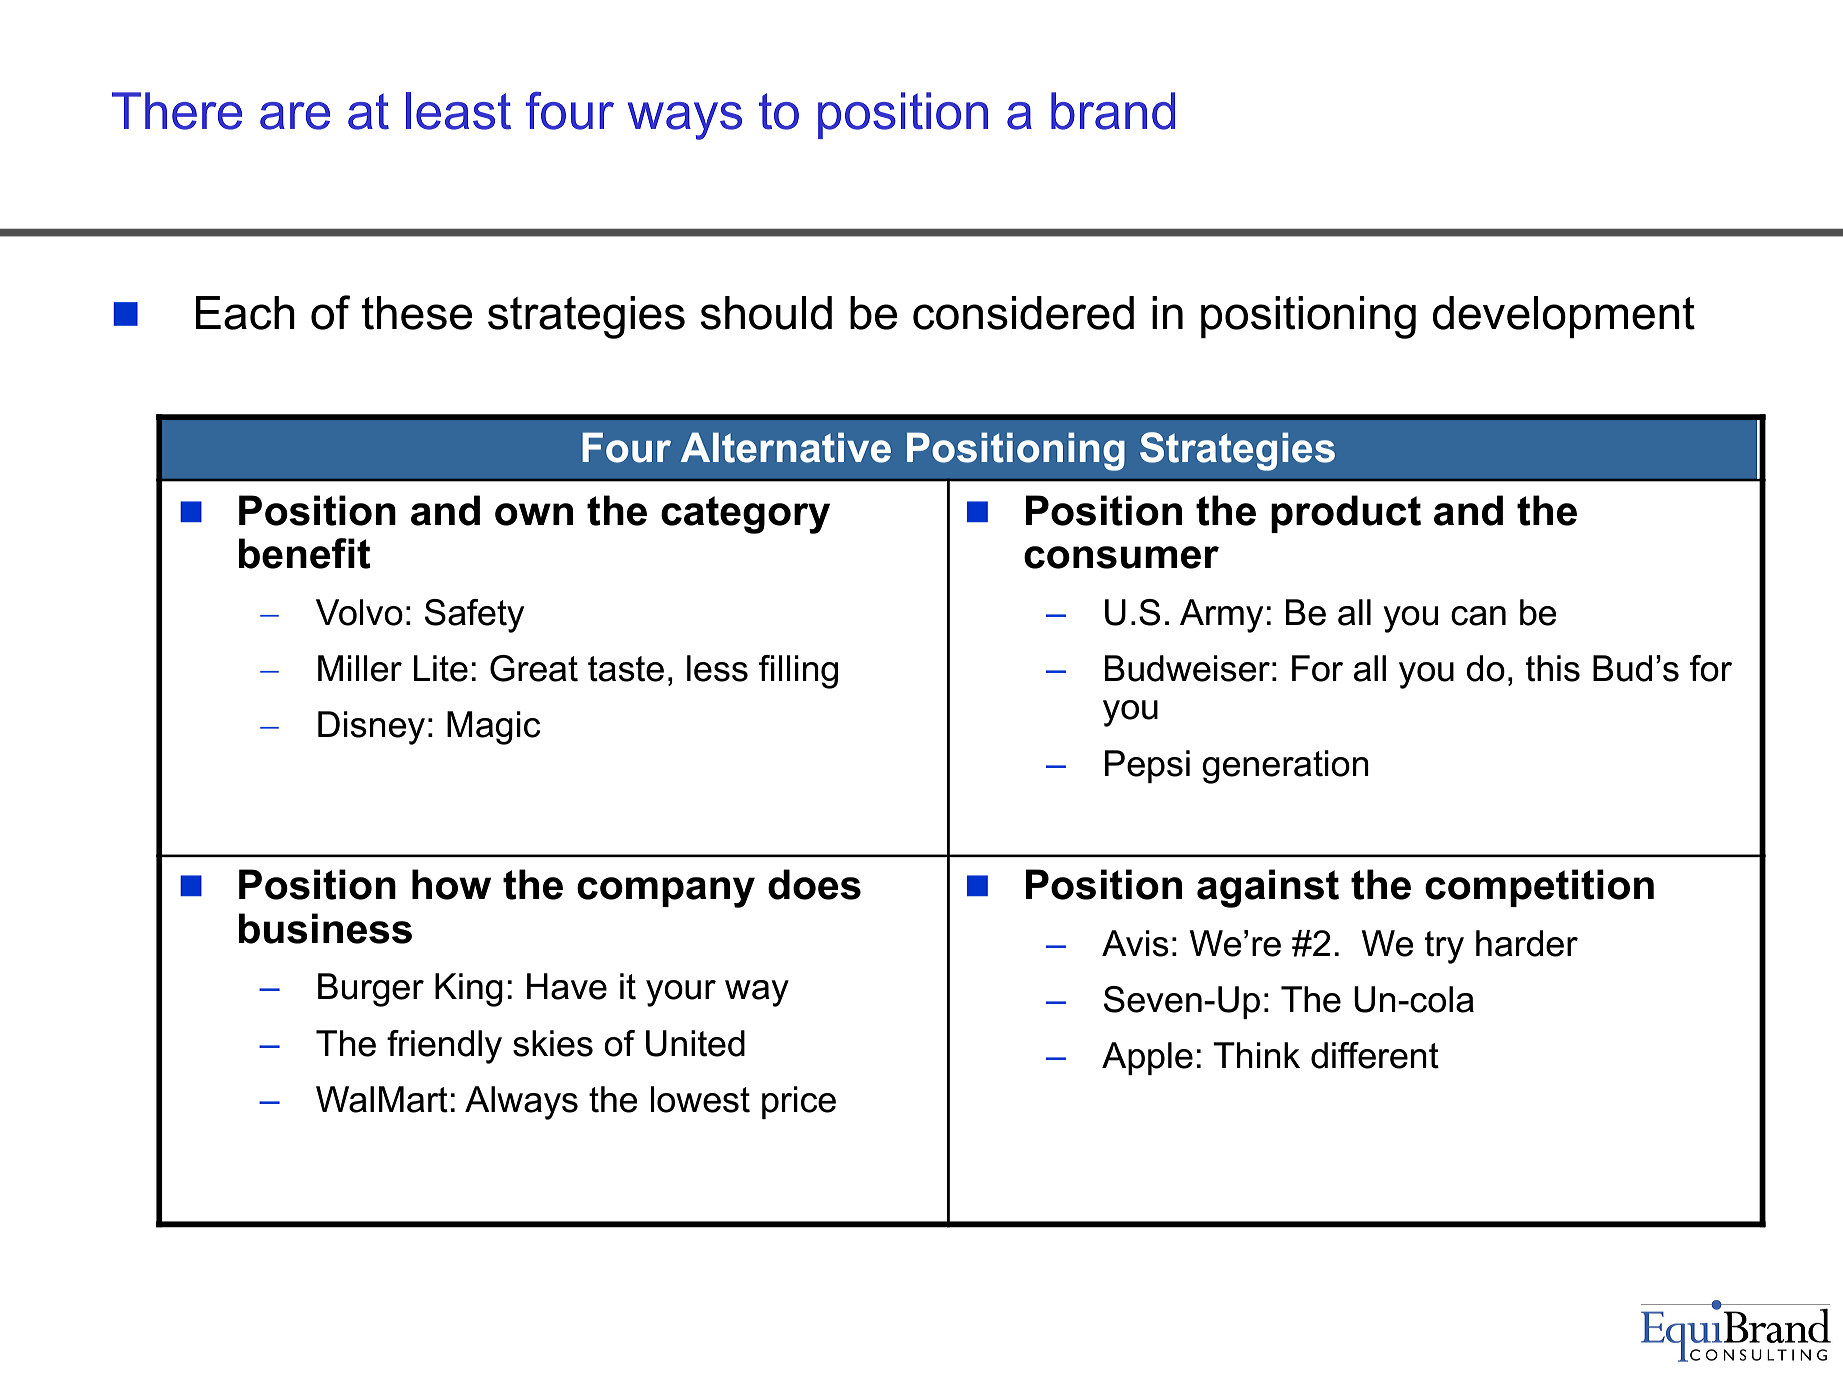  I want to click on price, so click(799, 1102).
